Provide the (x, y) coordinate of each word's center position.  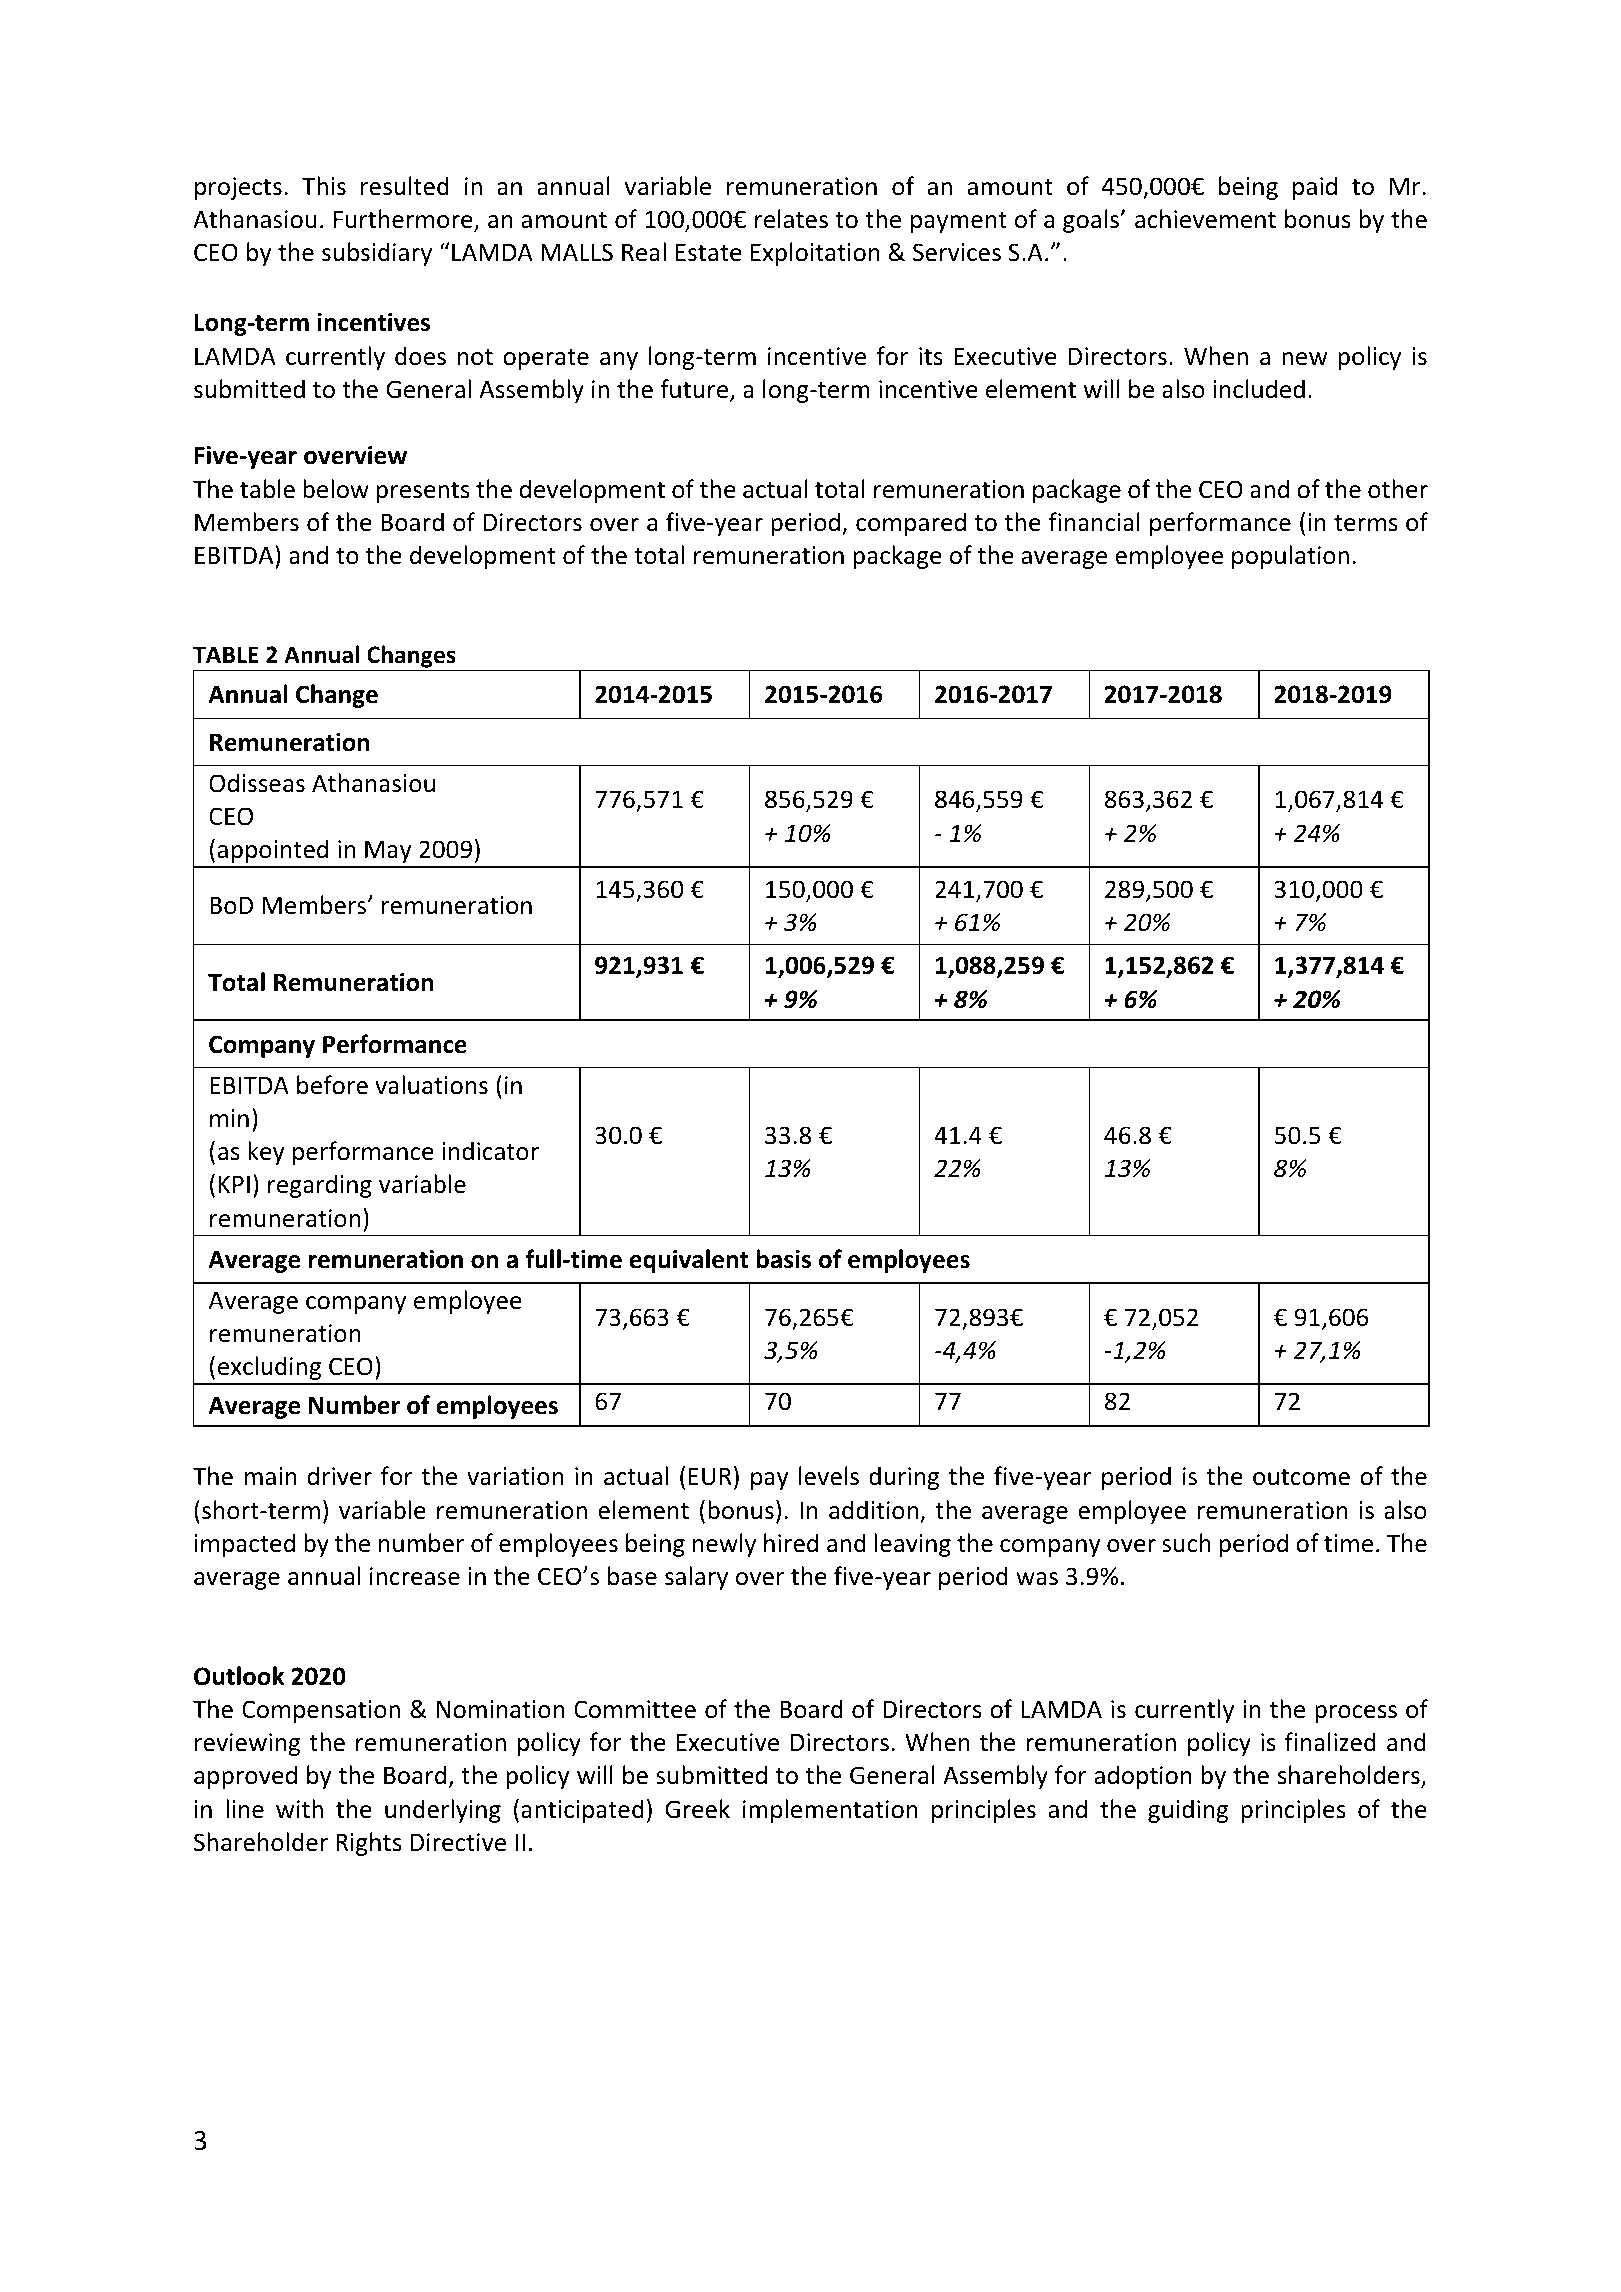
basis (784, 1259)
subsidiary (377, 254)
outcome (1301, 1477)
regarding (320, 1186)
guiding (1188, 1811)
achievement (1205, 219)
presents (423, 492)
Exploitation (815, 254)
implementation (830, 1811)
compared (911, 524)
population (1290, 557)
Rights (369, 1844)
